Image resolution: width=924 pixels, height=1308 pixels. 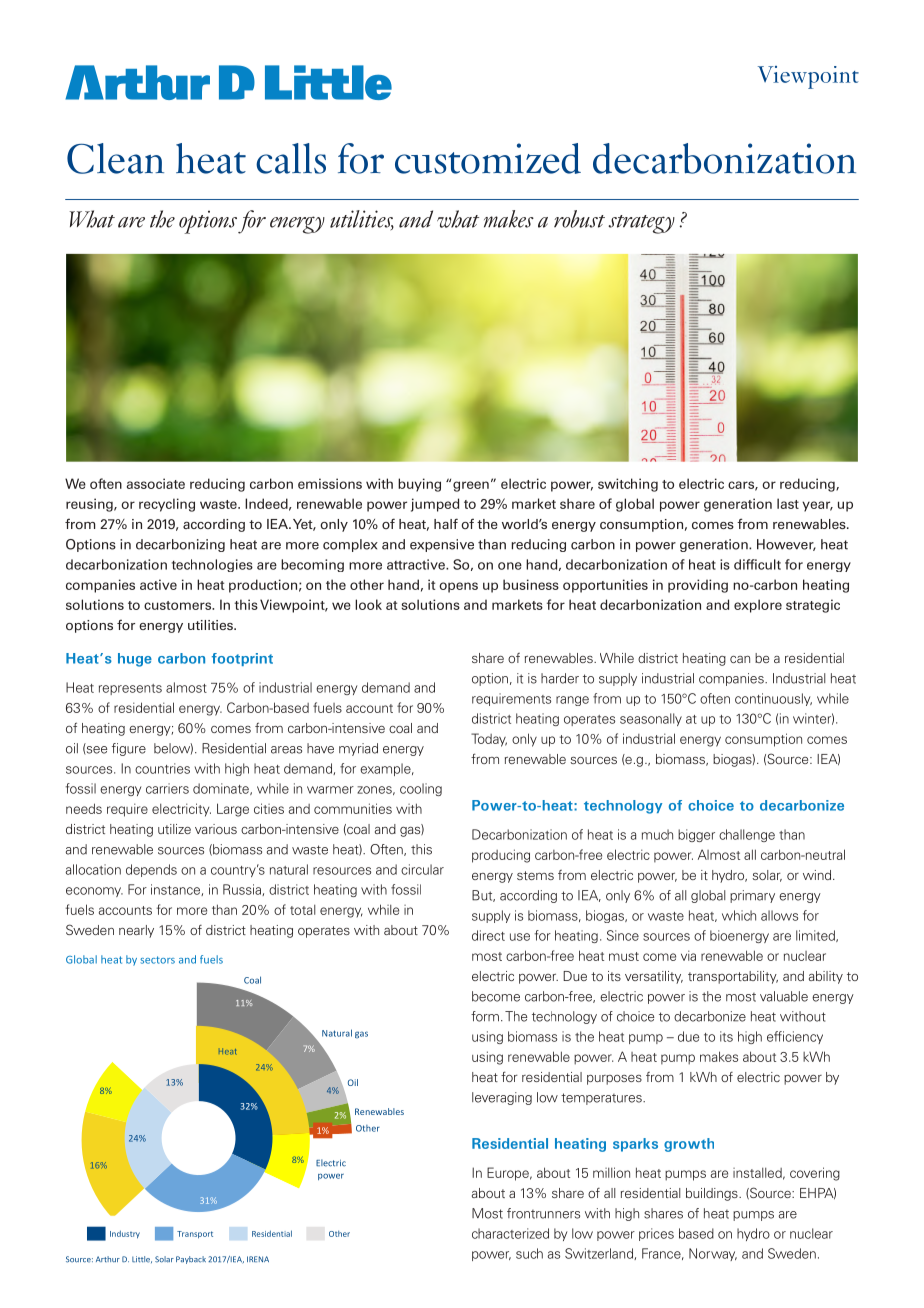 What do you see at coordinates (130, 689) in the screenshot?
I see `represents` at bounding box center [130, 689].
